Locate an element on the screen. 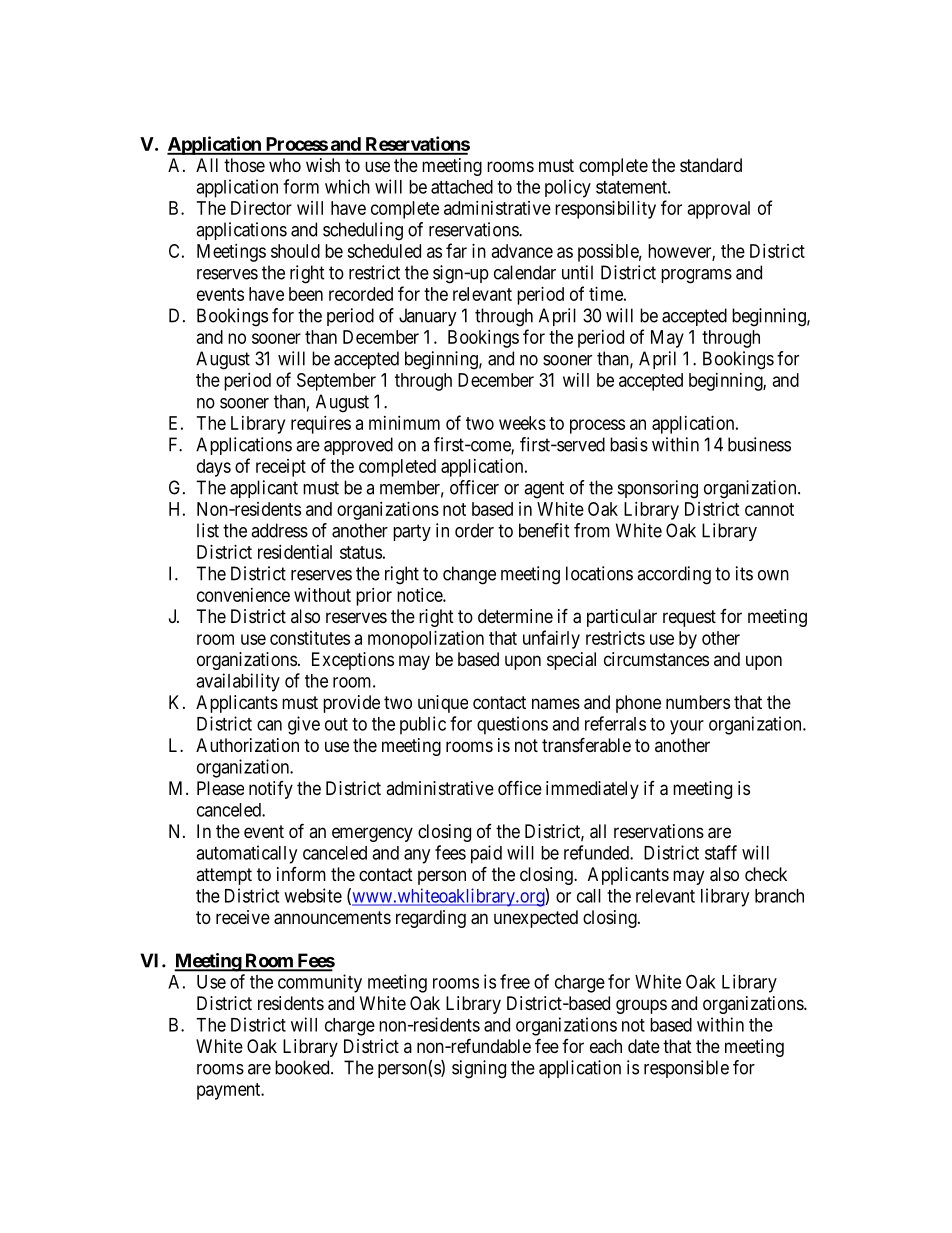  determine is located at coordinates (515, 616).
